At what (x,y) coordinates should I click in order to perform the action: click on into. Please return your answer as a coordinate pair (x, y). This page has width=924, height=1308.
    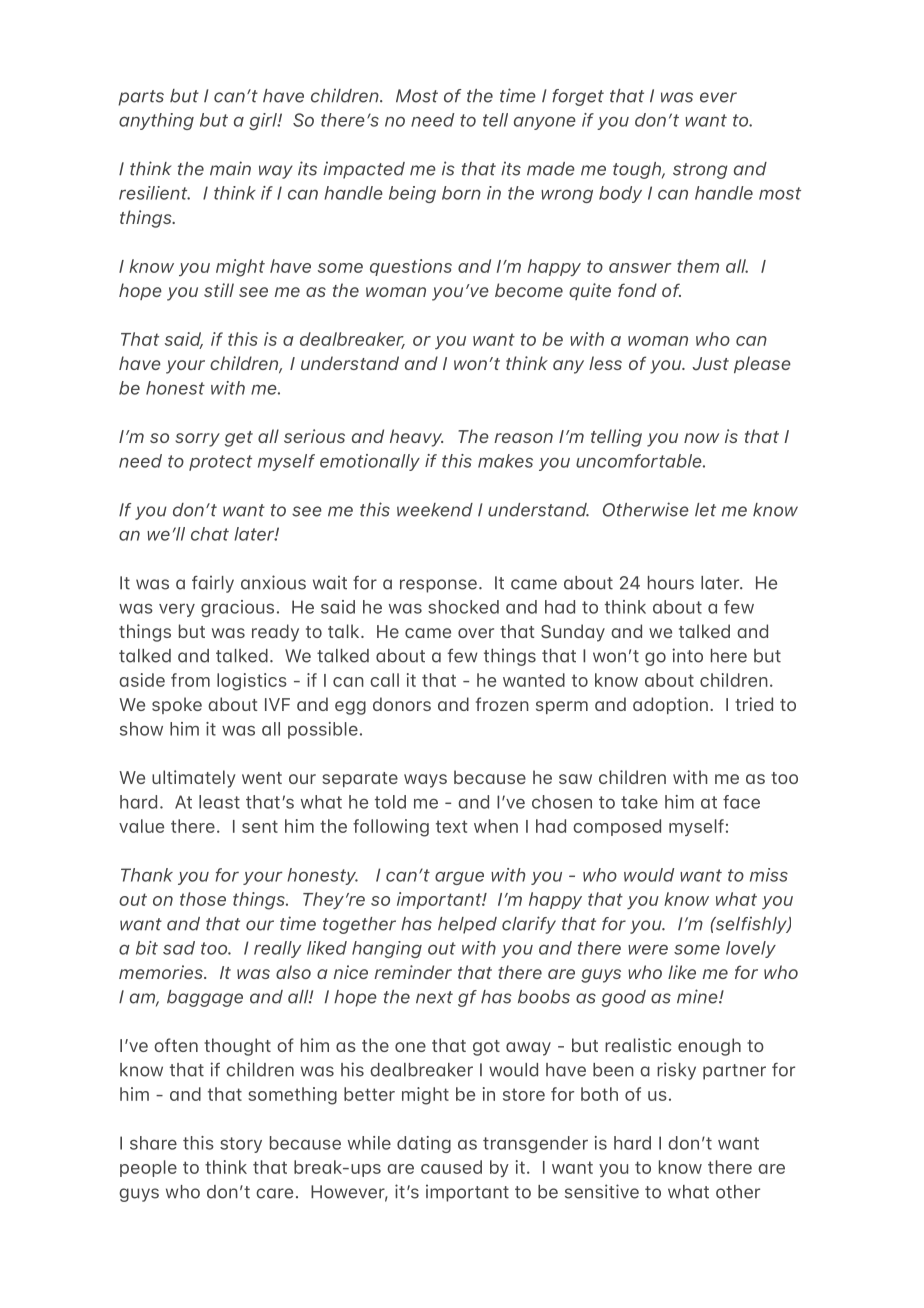
    Looking at the image, I should click on (687, 655).
